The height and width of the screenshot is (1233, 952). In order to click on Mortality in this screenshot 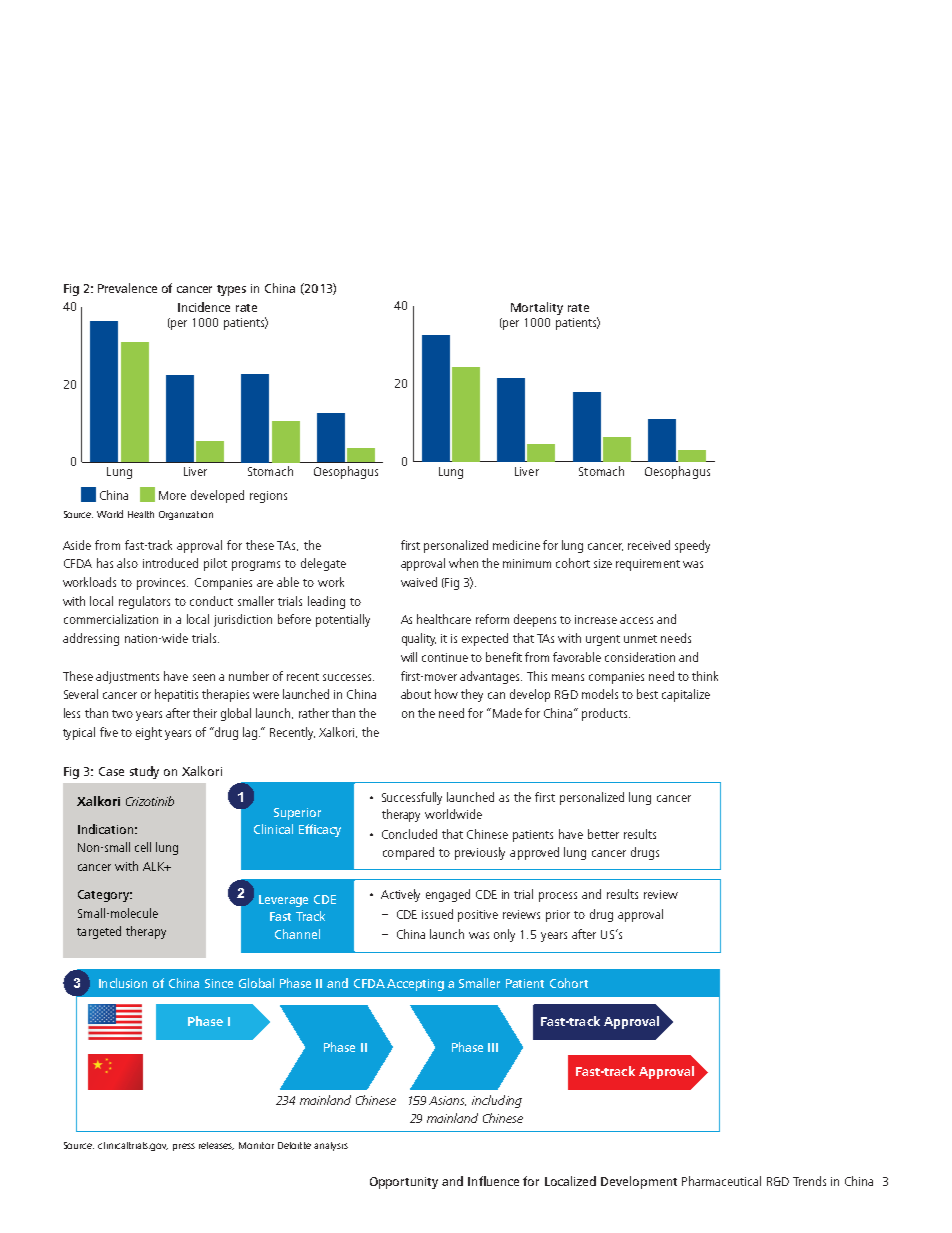, I will do `click(537, 308)`.
